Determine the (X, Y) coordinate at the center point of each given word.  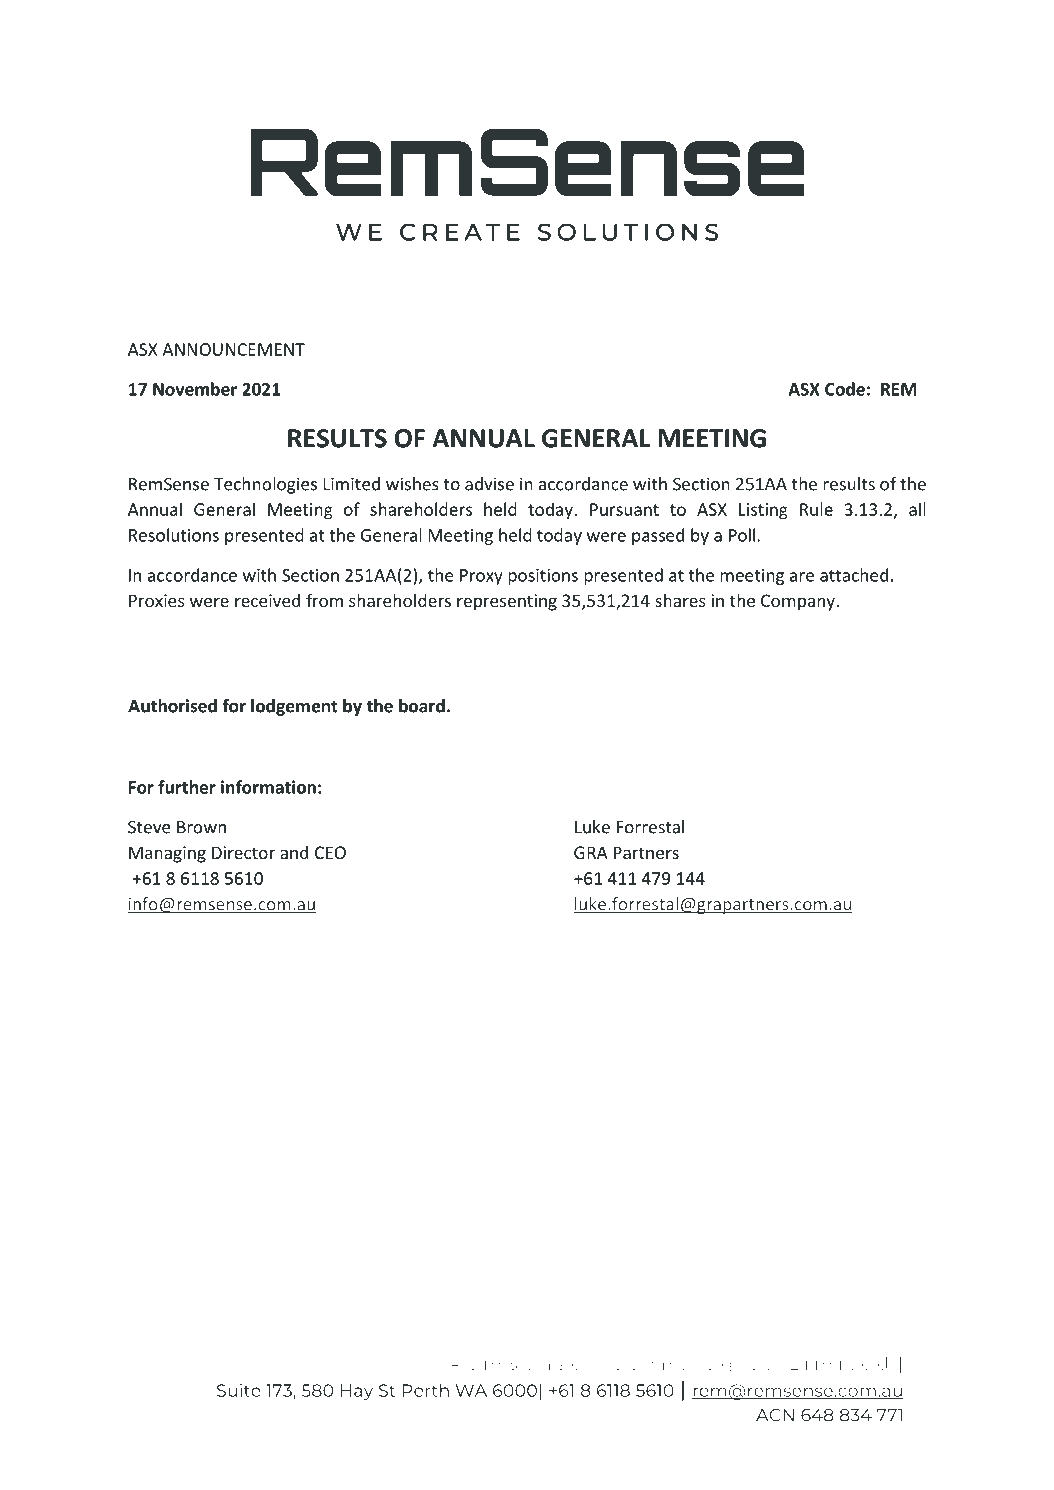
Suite (239, 1390)
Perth (426, 1390)
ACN (775, 1415)
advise (489, 484)
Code (845, 389)
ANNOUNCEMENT (233, 349)
